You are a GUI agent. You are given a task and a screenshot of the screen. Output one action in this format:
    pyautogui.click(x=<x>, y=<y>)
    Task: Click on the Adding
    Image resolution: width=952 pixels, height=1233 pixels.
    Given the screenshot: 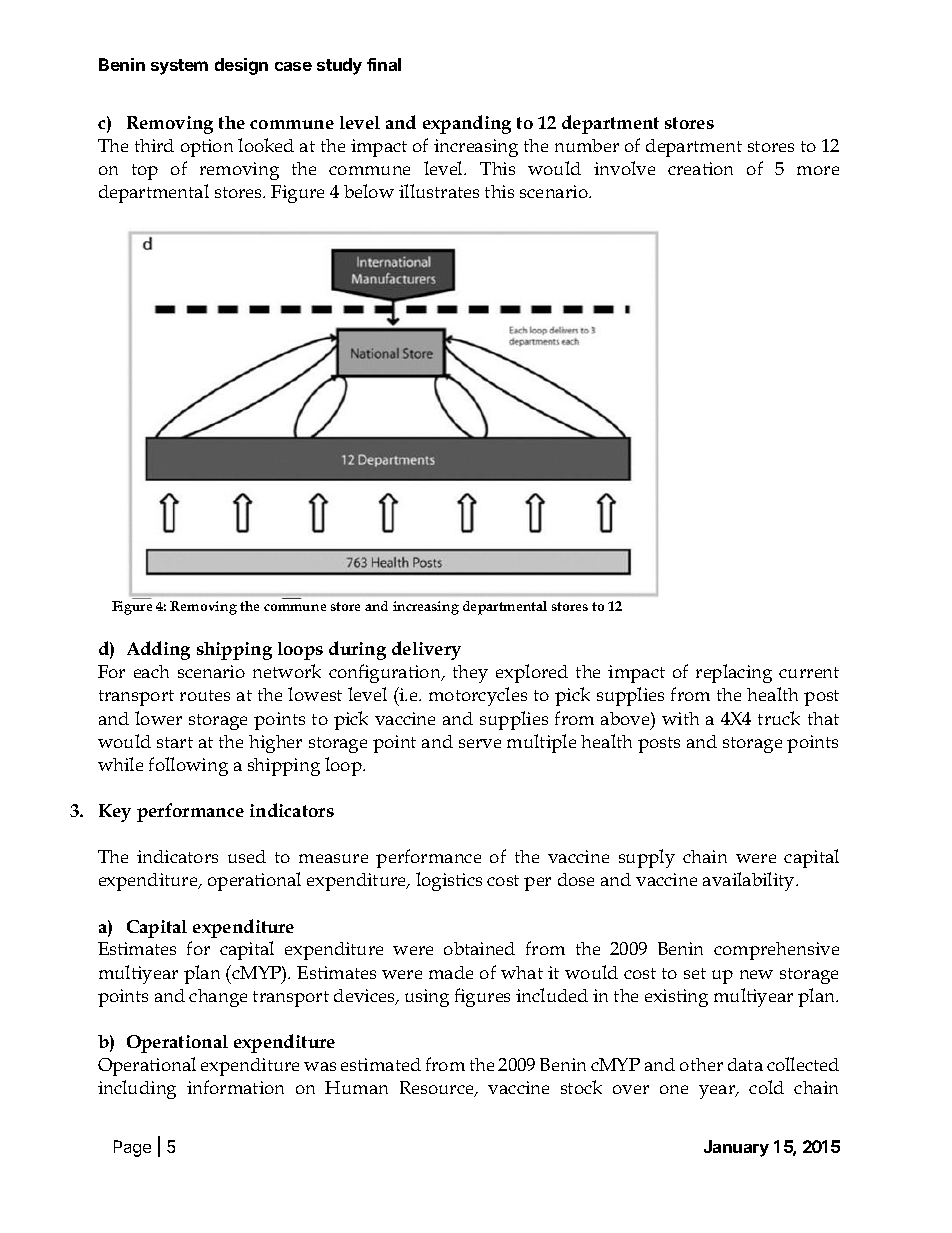 What is the action you would take?
    pyautogui.click(x=158, y=650)
